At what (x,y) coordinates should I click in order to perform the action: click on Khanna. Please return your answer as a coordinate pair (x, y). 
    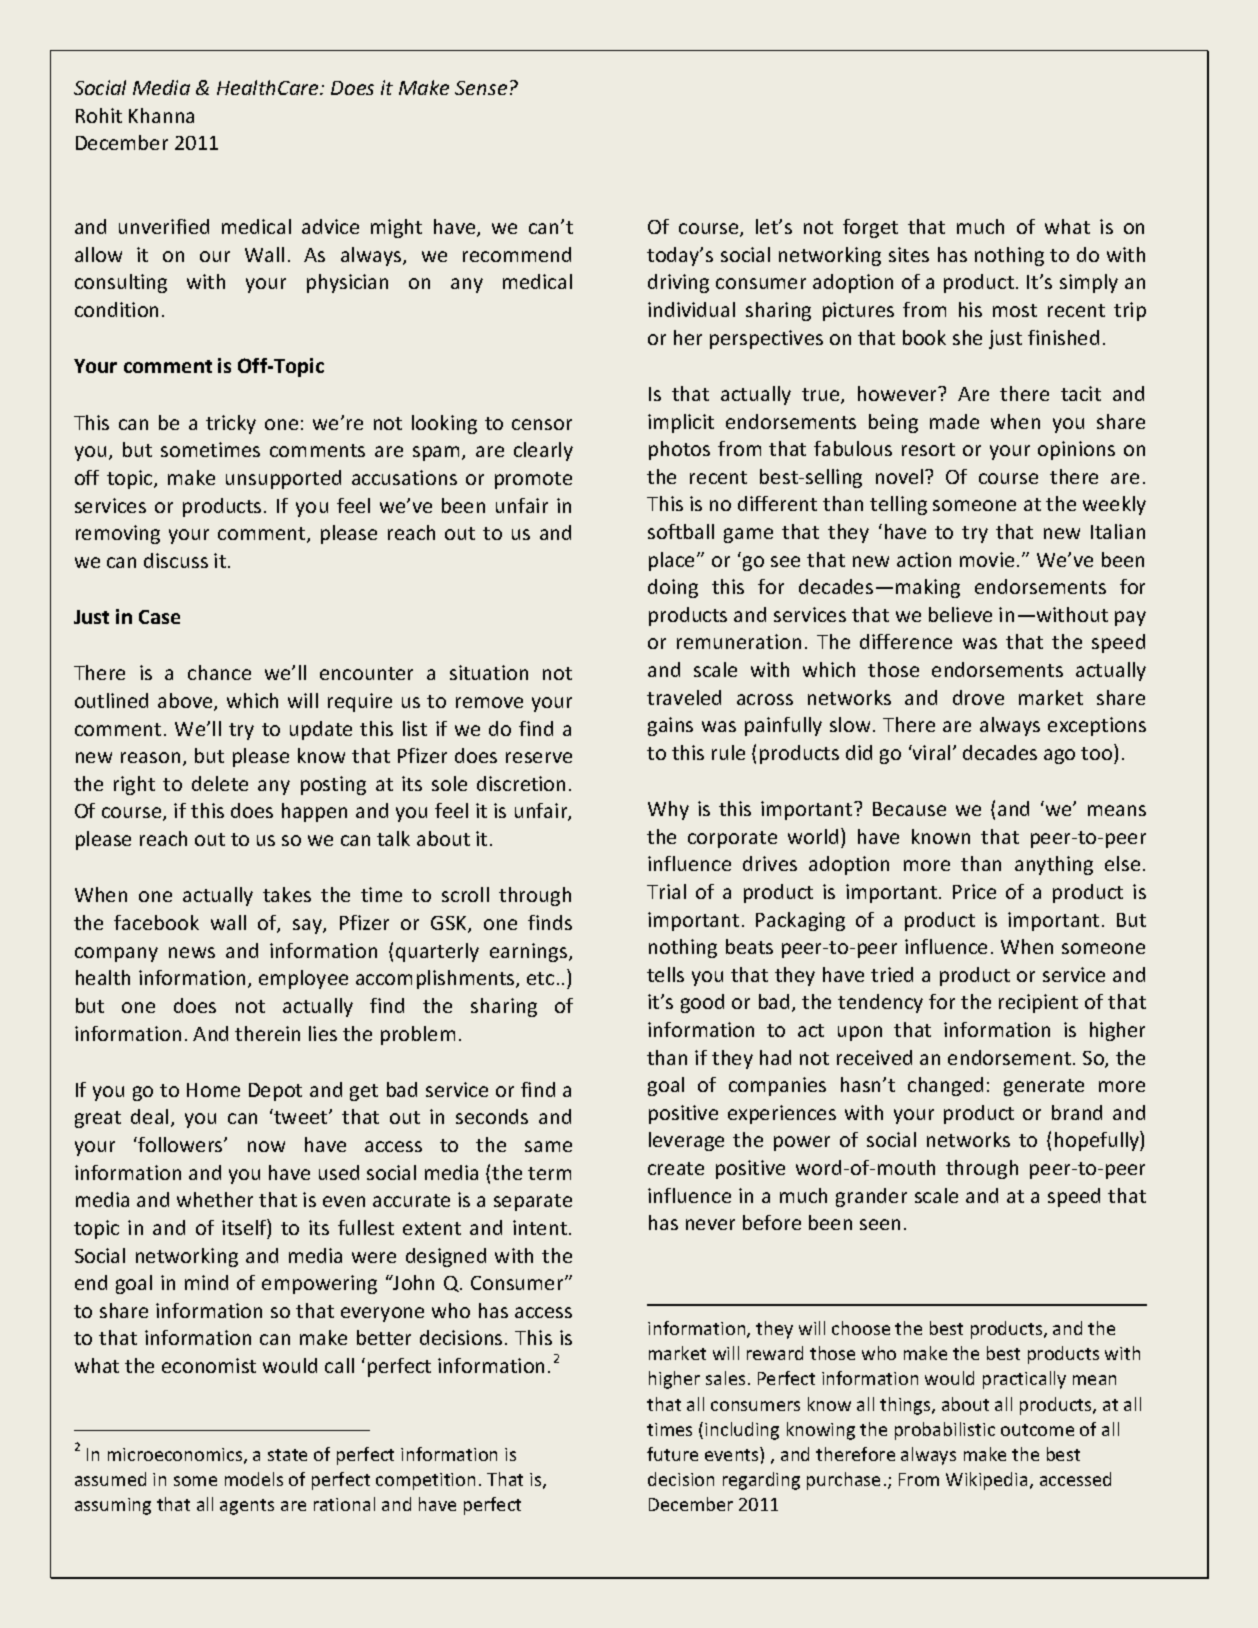
    Looking at the image, I should click on (161, 115).
